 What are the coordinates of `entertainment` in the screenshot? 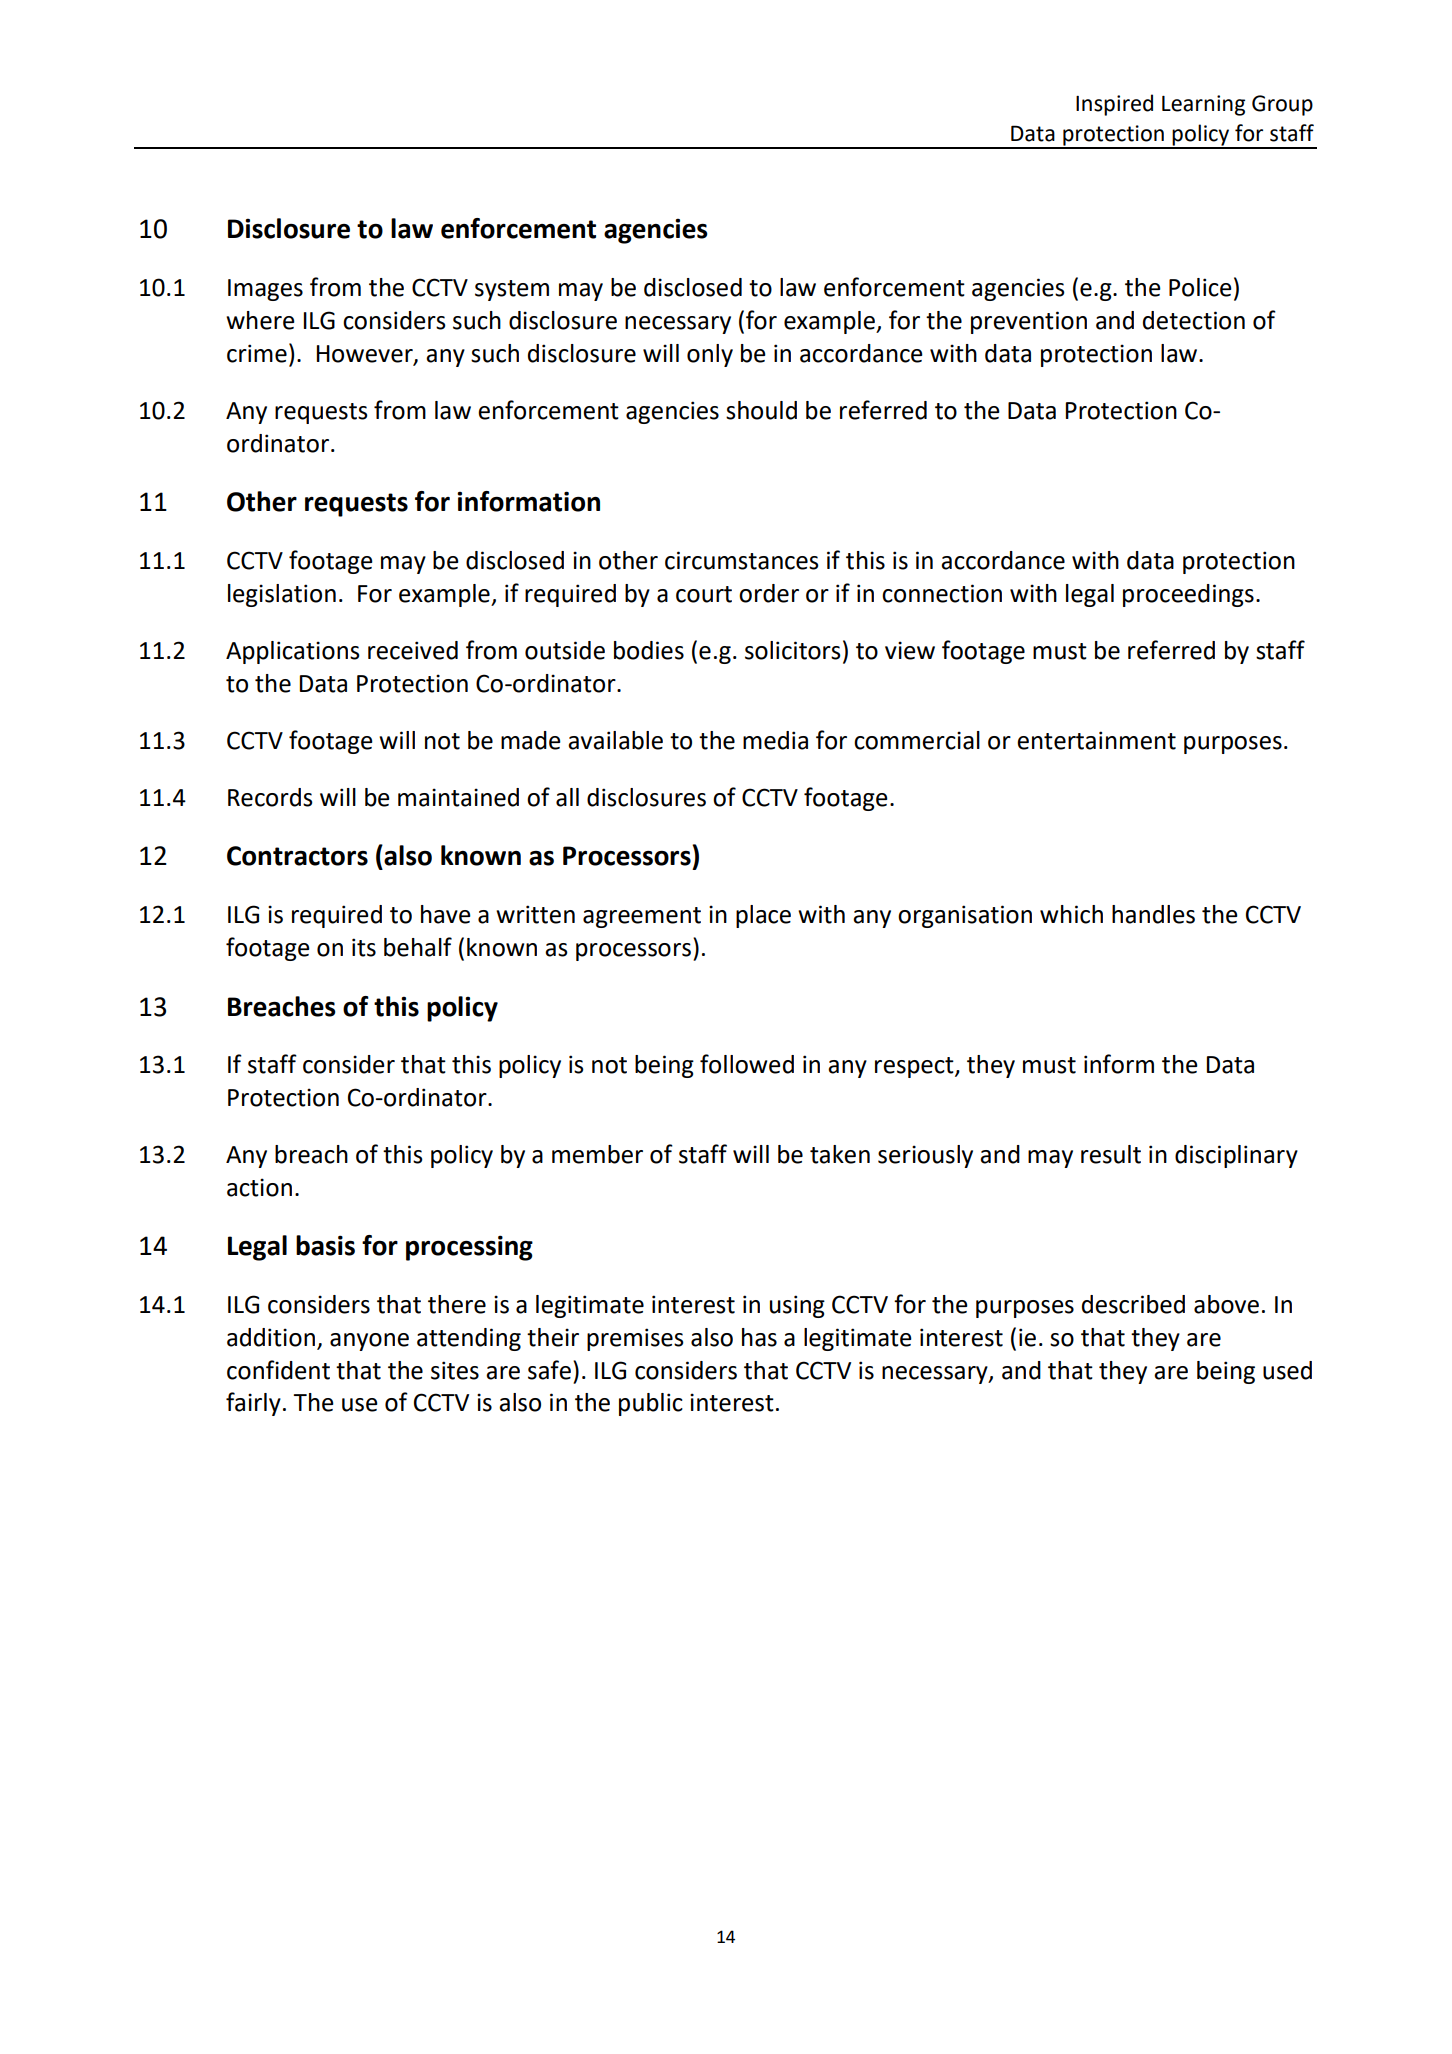 It's located at (1096, 740).
